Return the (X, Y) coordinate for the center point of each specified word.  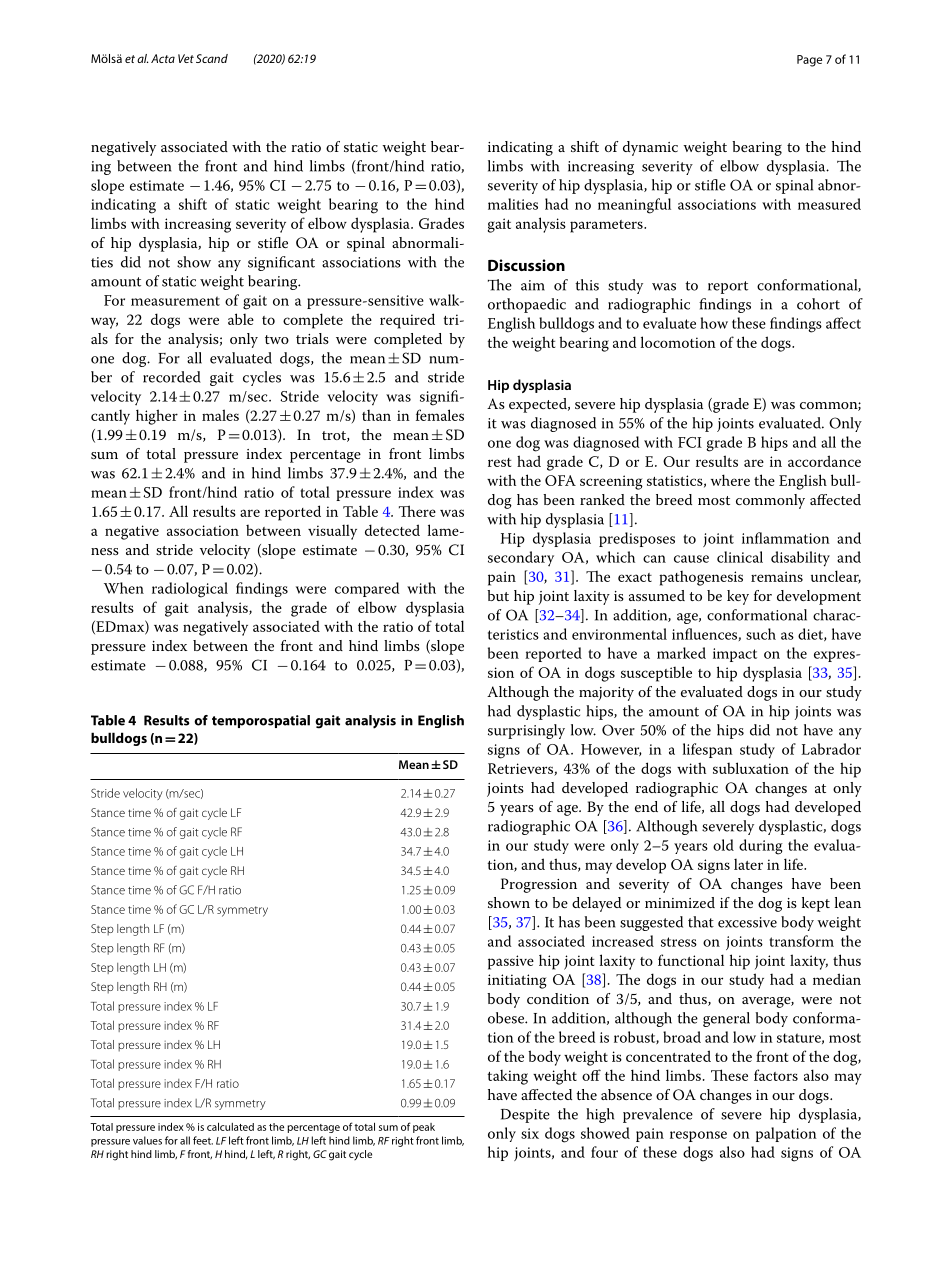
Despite (525, 1116)
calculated (230, 1127)
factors (776, 1075)
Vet (186, 58)
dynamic (650, 148)
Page (809, 61)
